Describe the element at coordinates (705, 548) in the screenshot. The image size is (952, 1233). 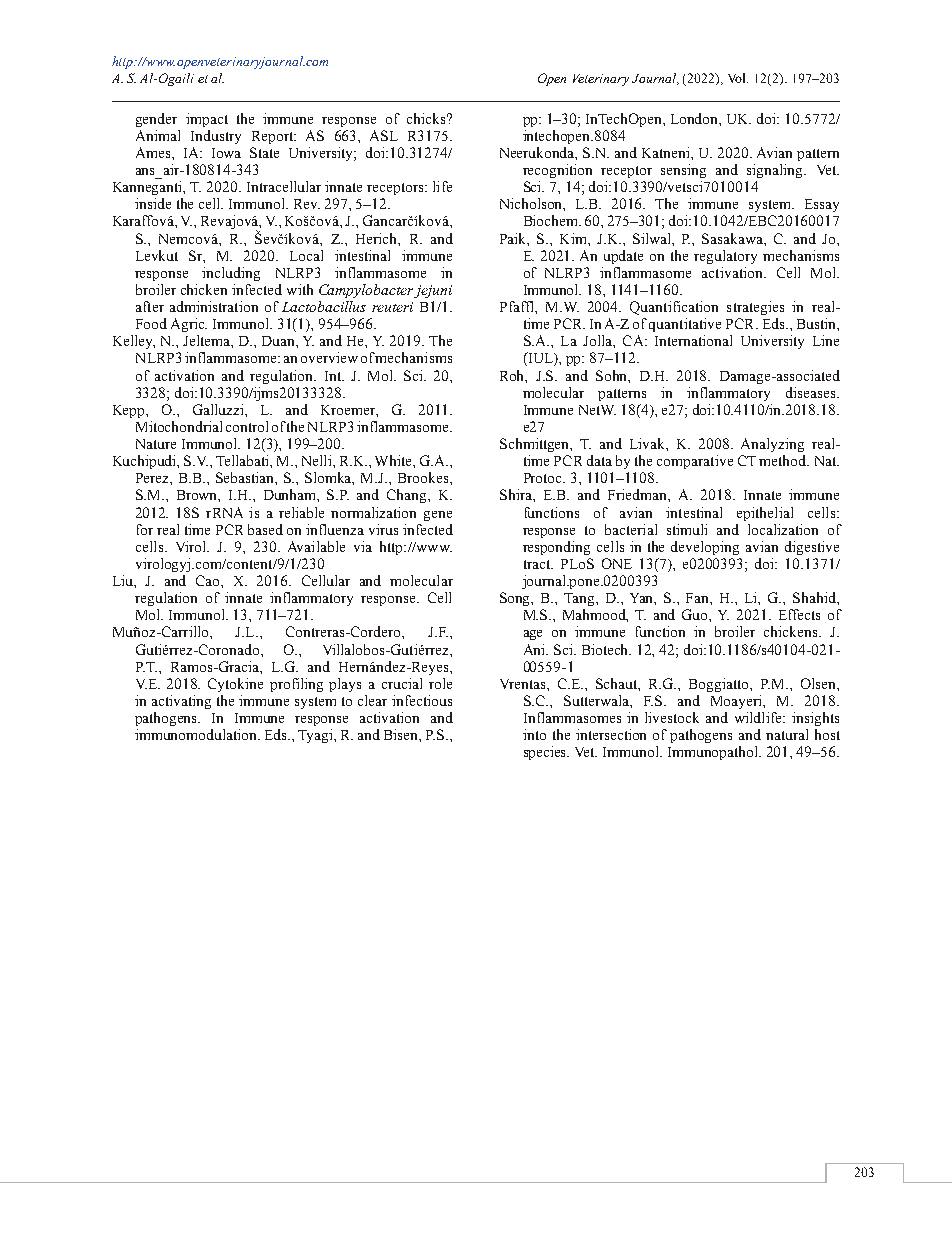
I see `developing` at that location.
